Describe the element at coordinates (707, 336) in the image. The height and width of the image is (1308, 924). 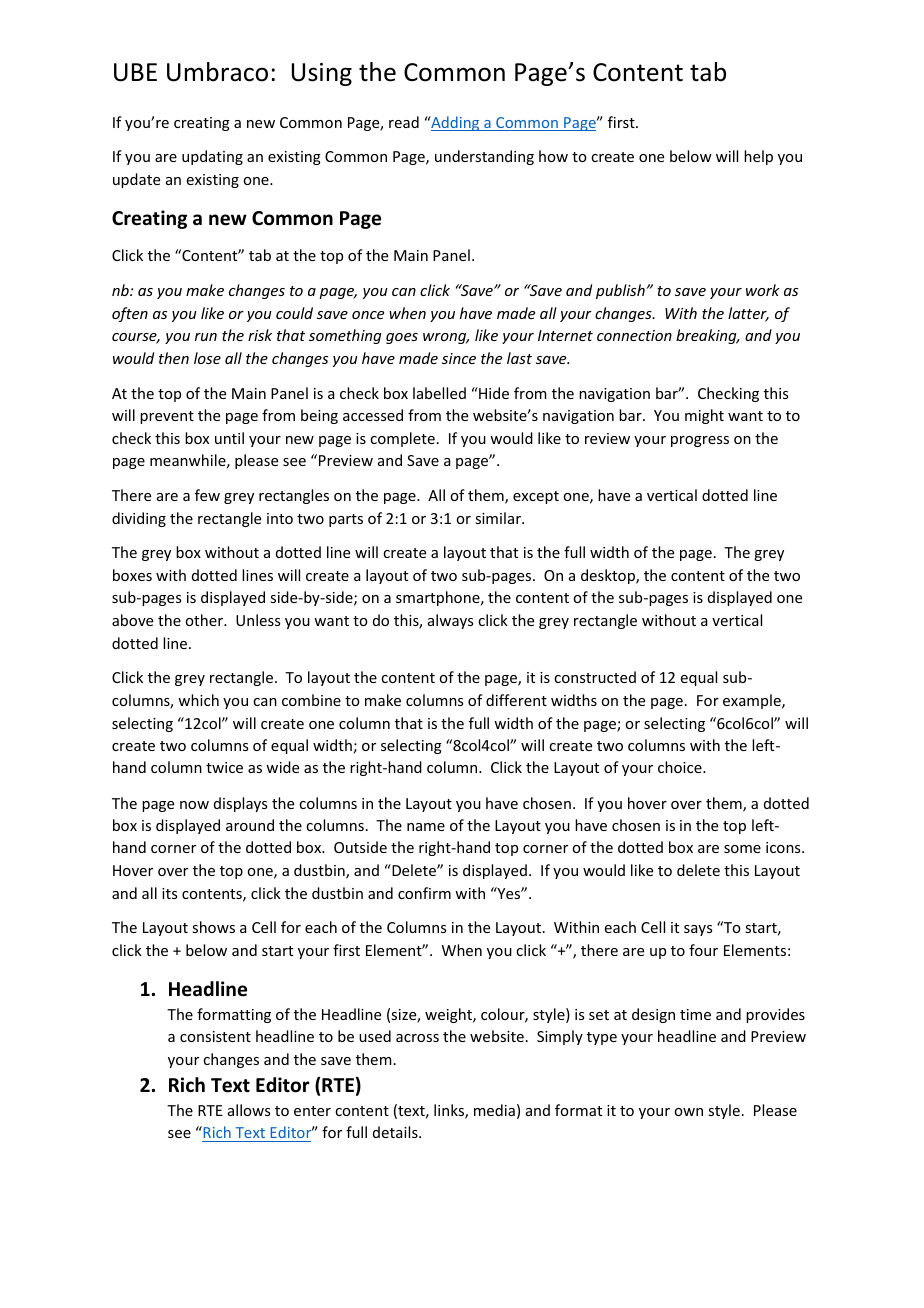
I see `breaking` at that location.
